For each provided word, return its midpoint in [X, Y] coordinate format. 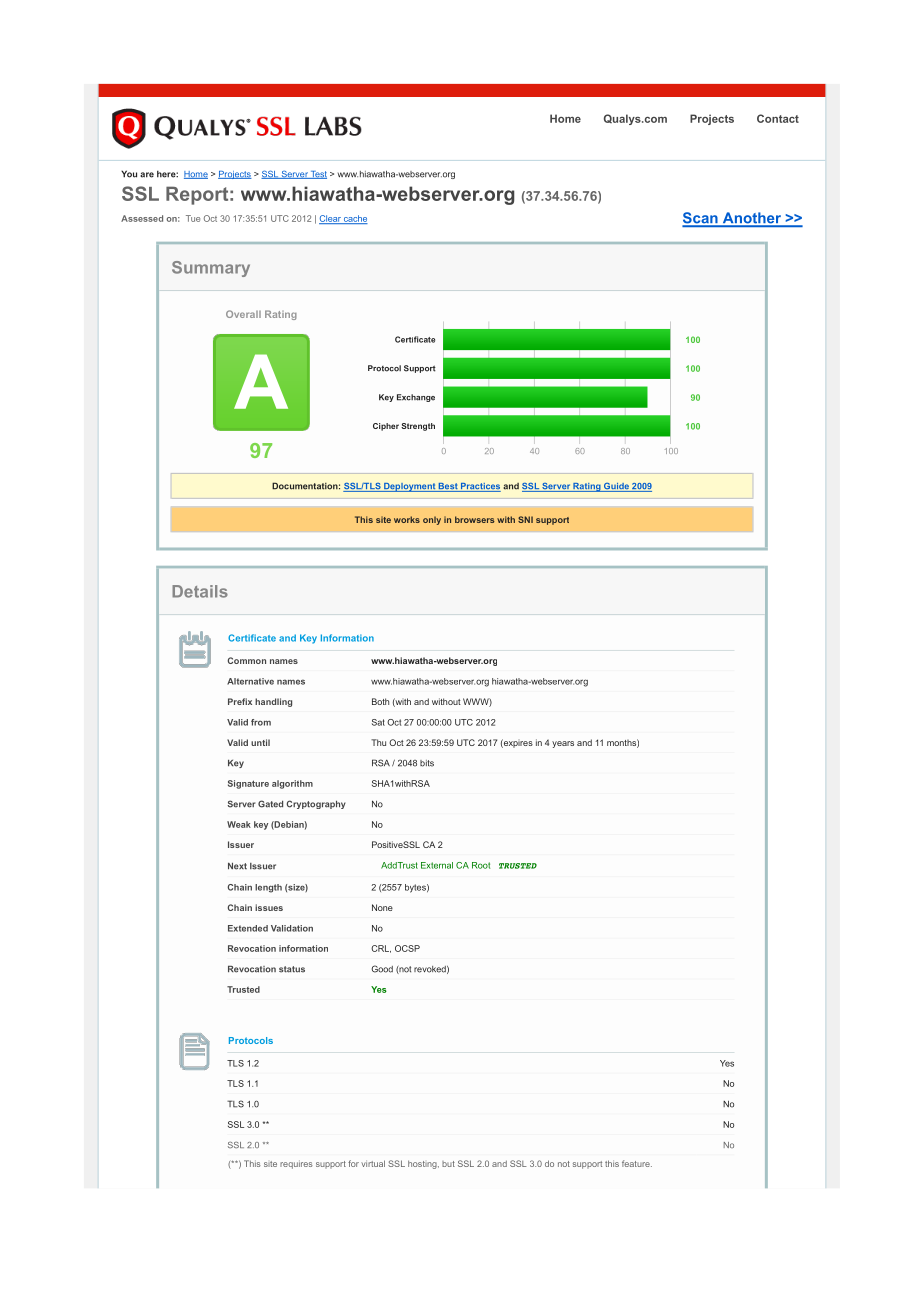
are [147, 175]
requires [296, 1164]
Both [380, 701]
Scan [701, 219]
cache [355, 219]
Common [247, 660]
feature [637, 1163]
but [448, 1164]
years [563, 744]
